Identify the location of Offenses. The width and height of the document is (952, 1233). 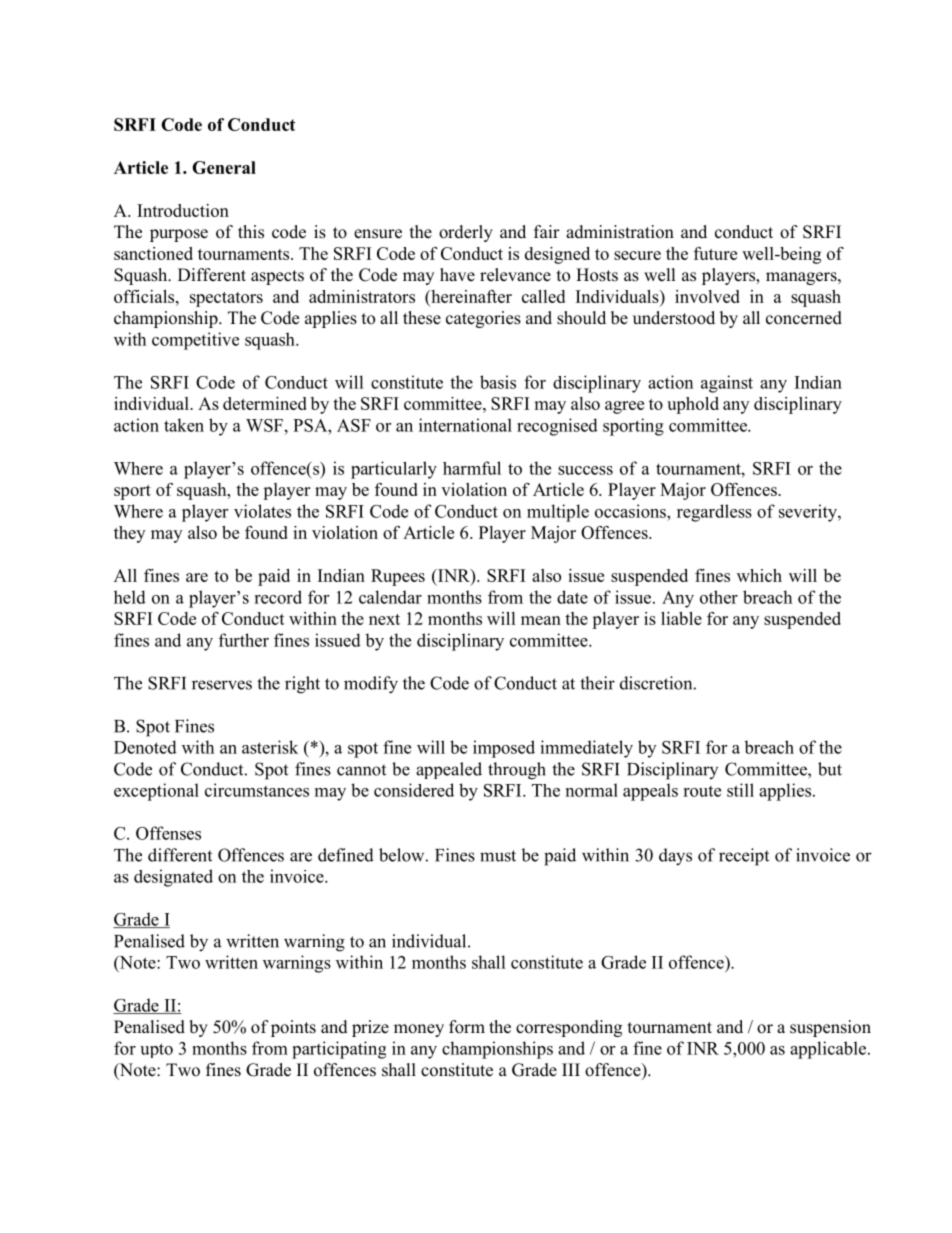
(168, 833).
